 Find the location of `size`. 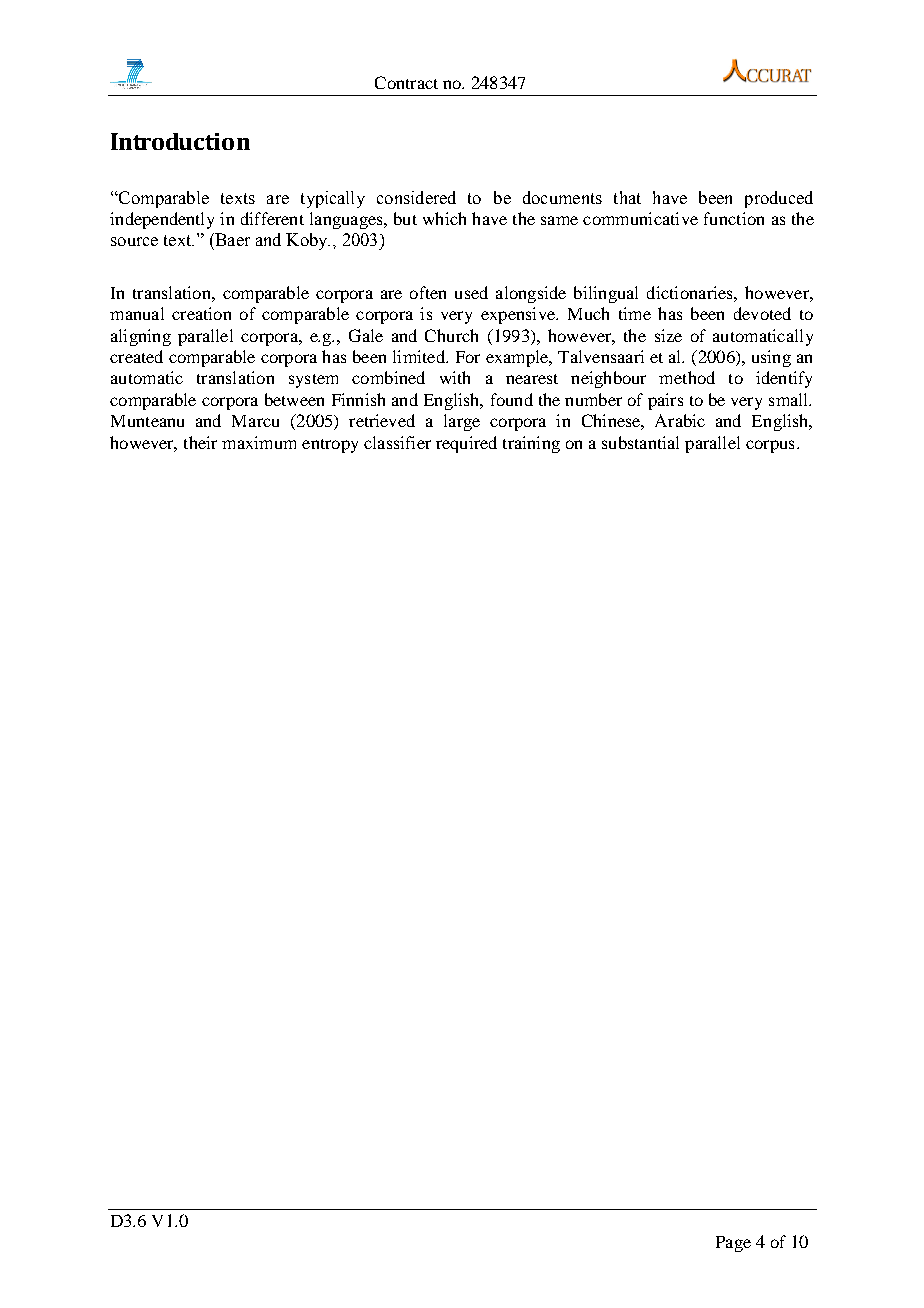

size is located at coordinates (668, 335).
